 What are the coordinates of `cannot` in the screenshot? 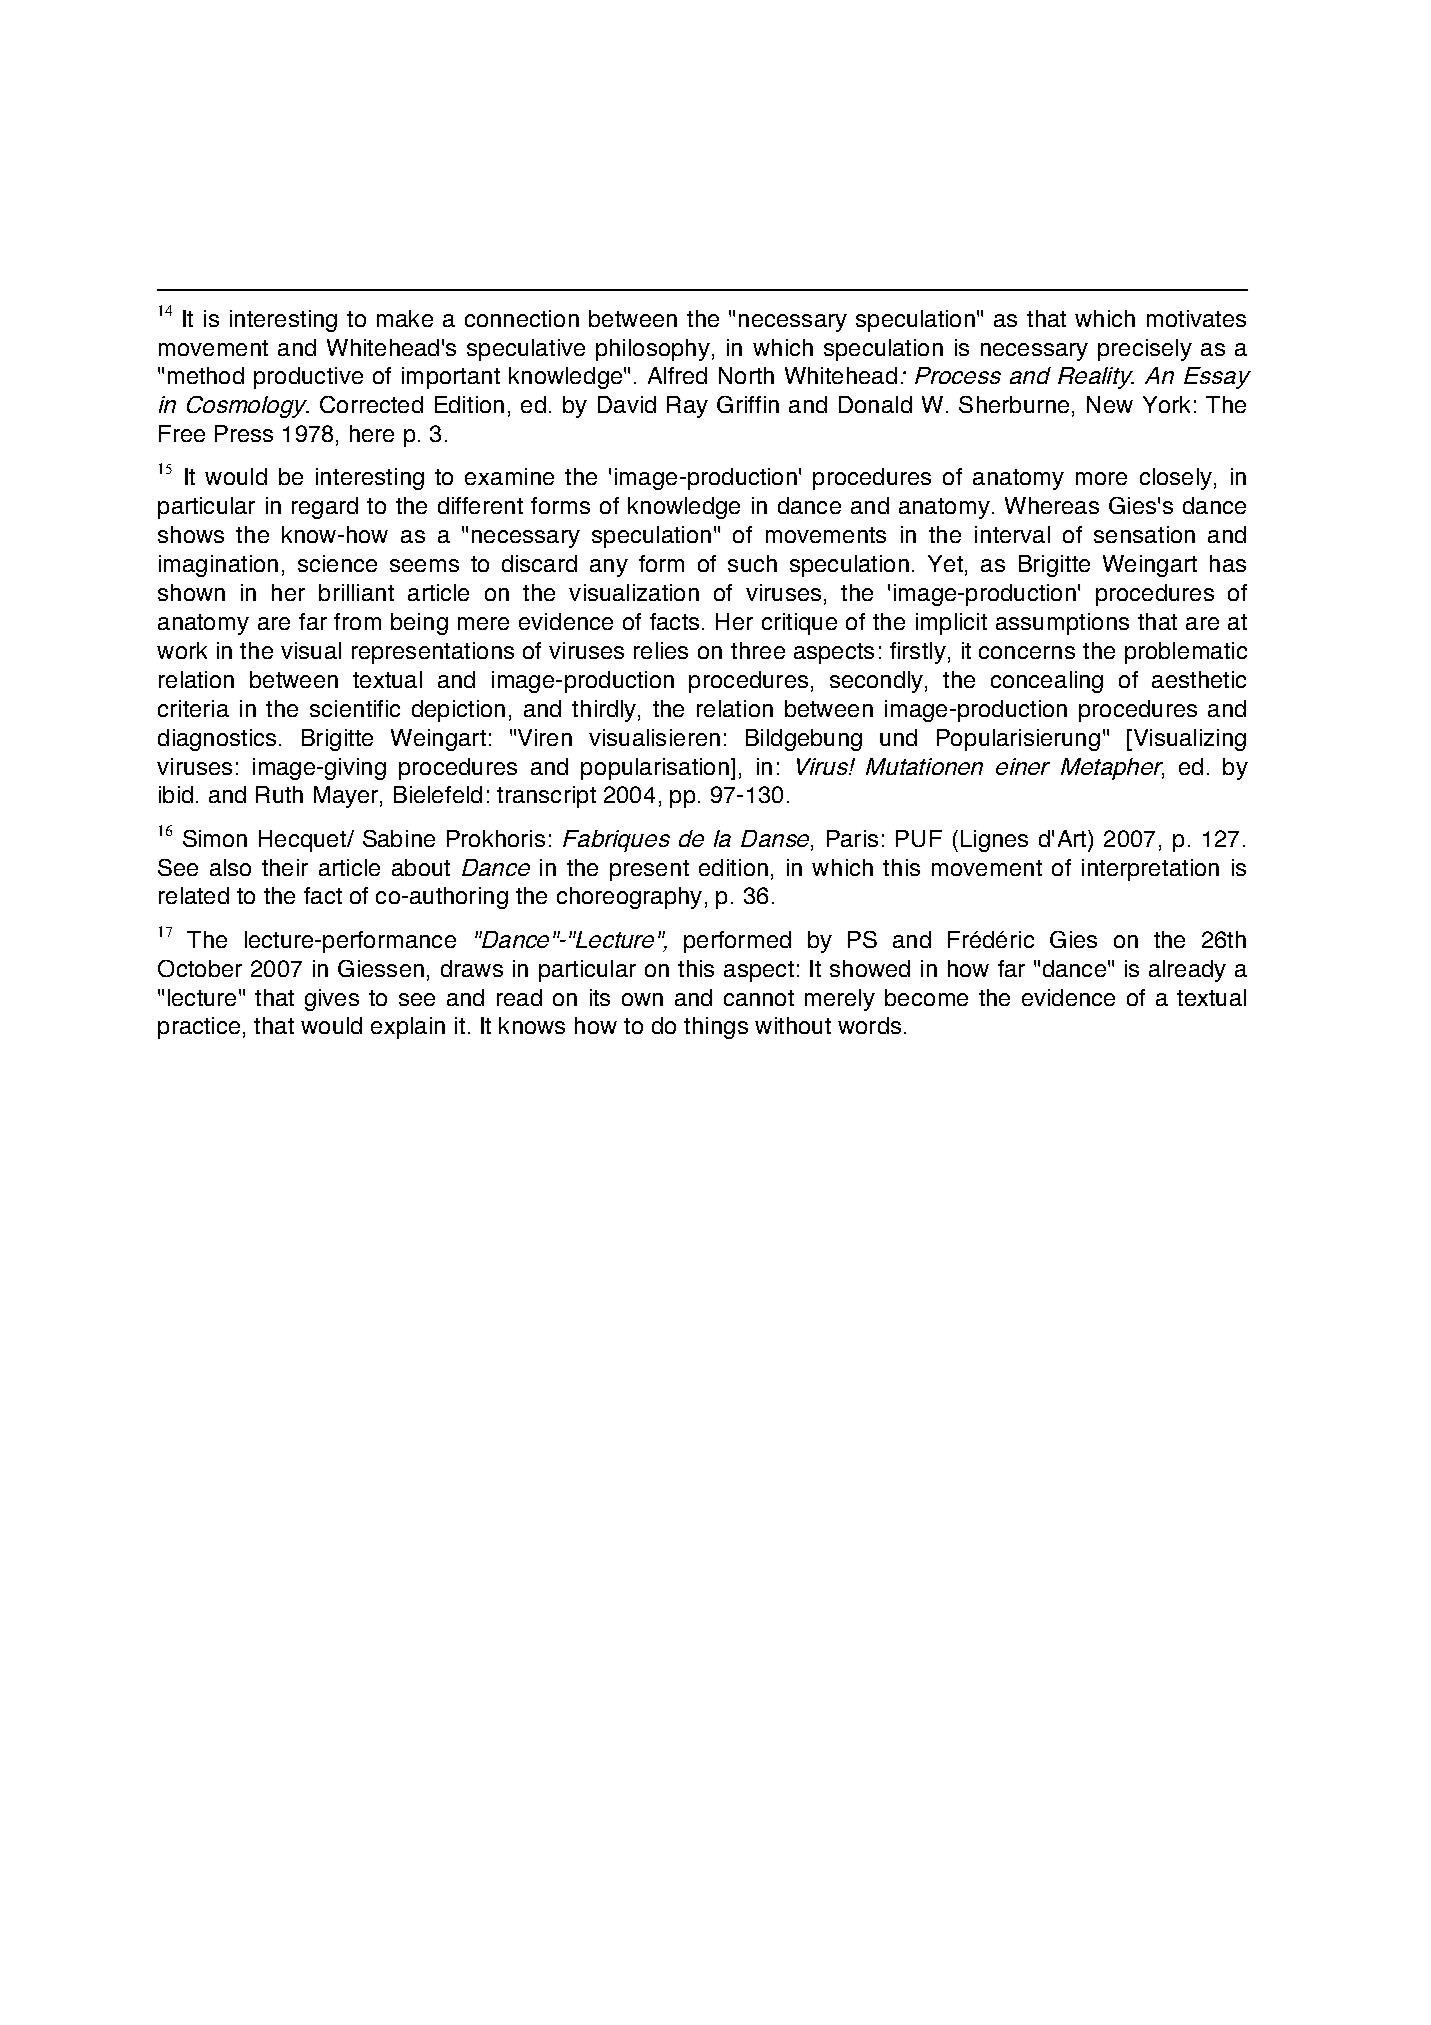 It's located at (759, 998).
